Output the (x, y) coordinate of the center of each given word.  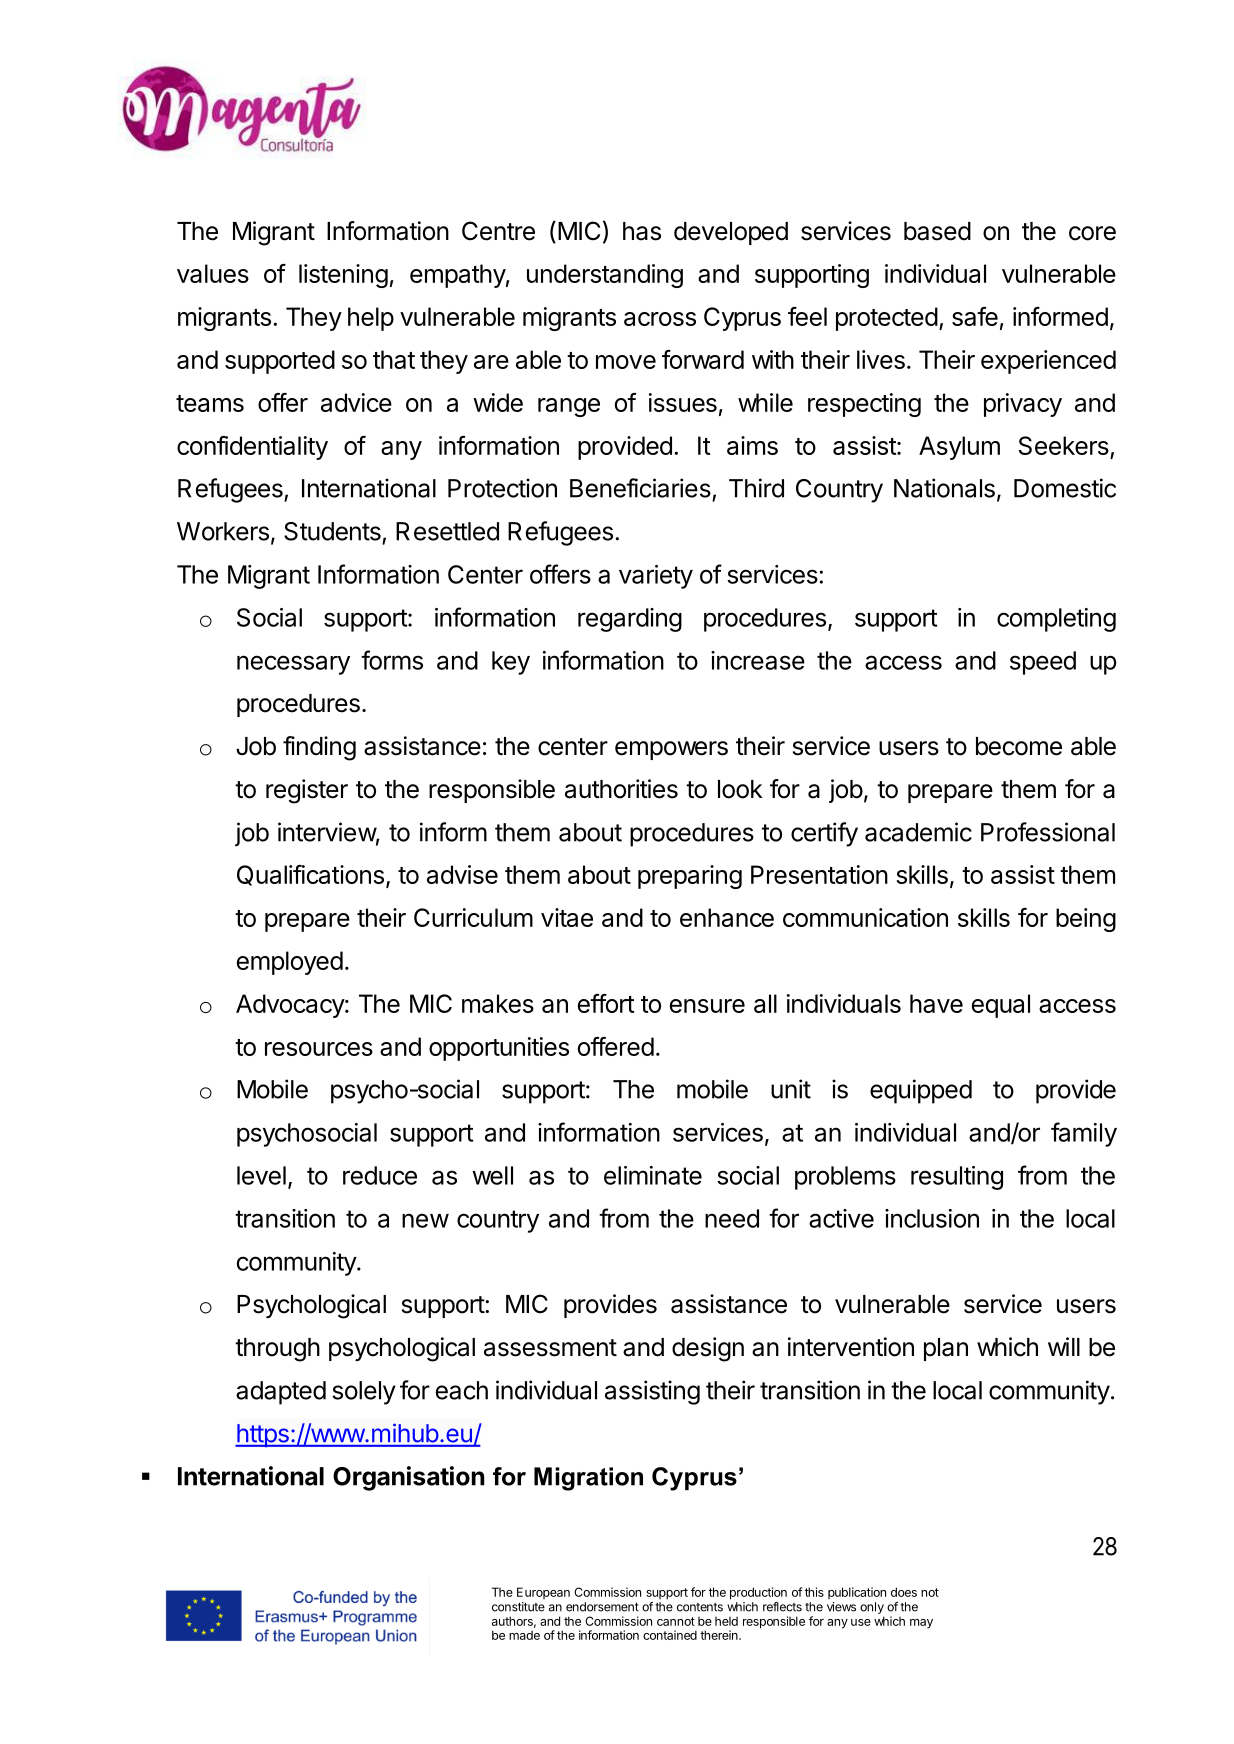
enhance (727, 917)
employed (290, 963)
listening (343, 276)
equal (1001, 1006)
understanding (605, 276)
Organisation (408, 1478)
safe (975, 316)
